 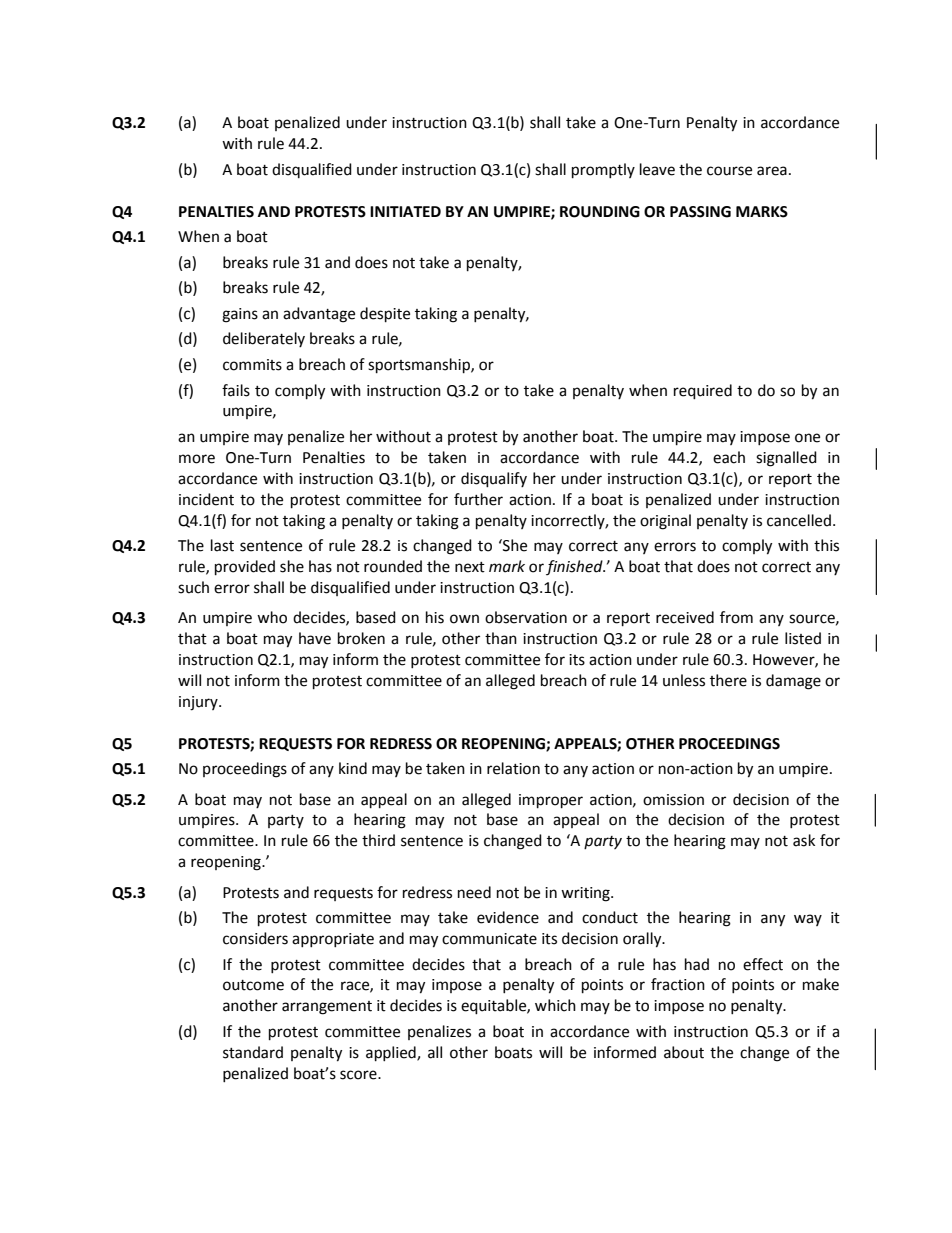 What do you see at coordinates (729, 171) in the document?
I see `course` at bounding box center [729, 171].
